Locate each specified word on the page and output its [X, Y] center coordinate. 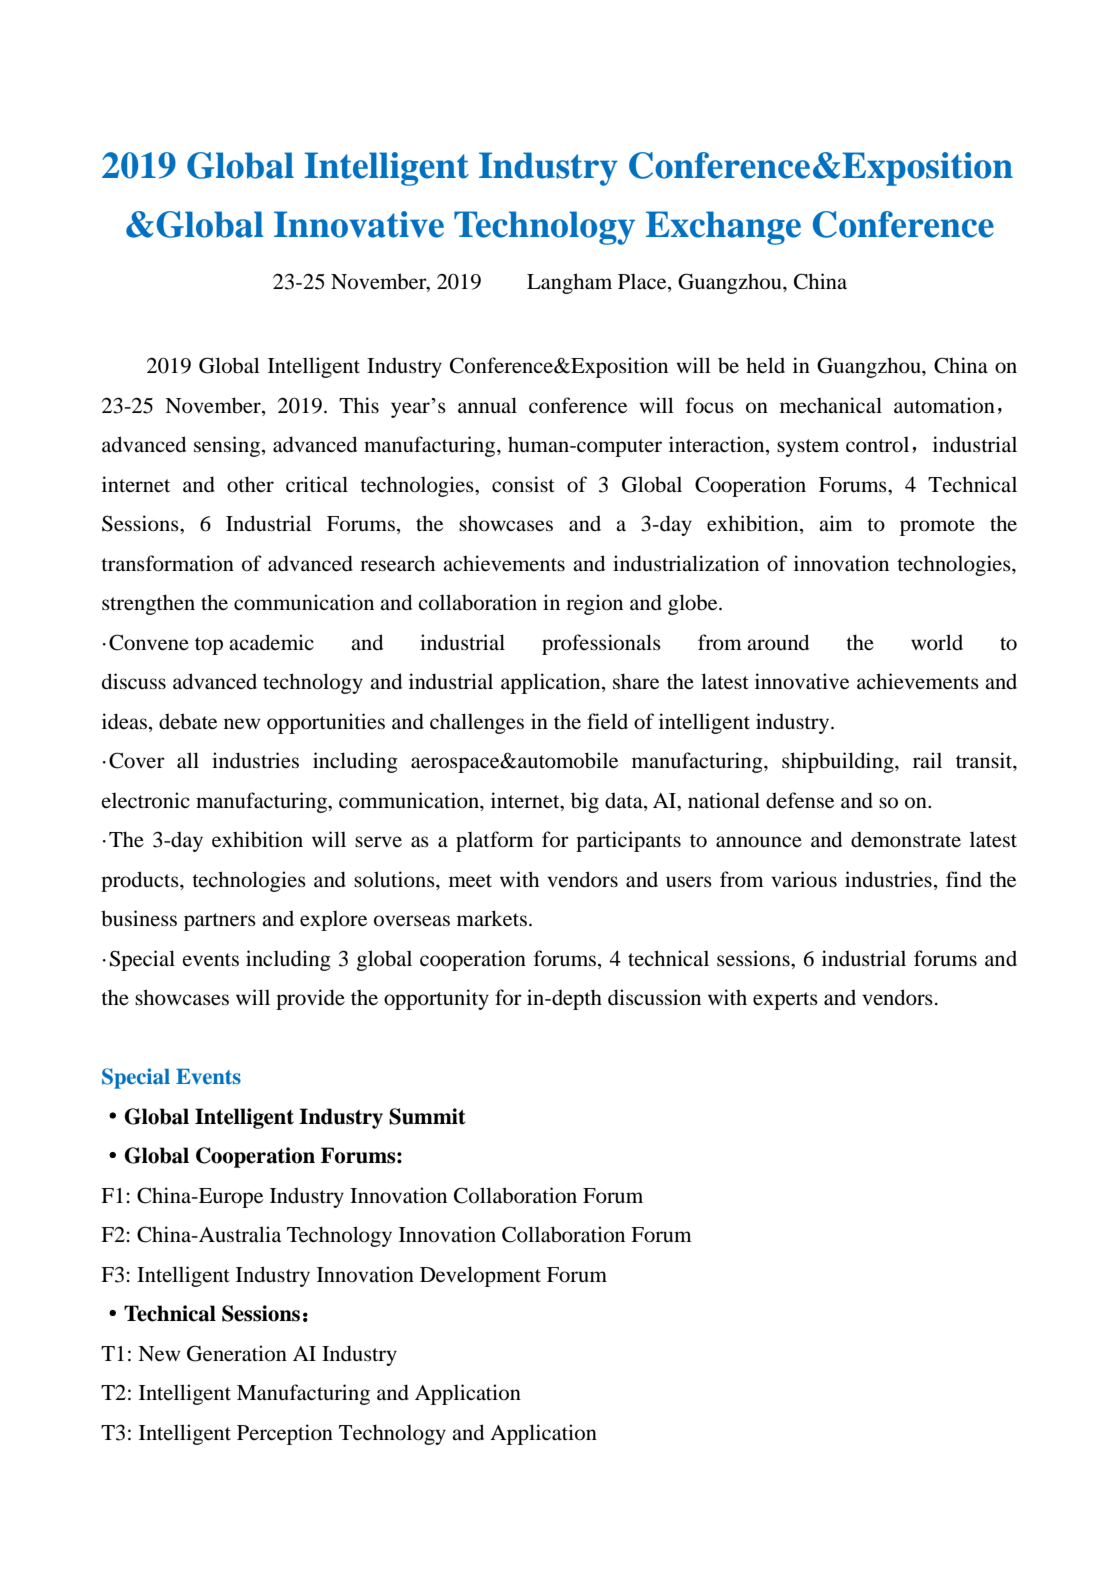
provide [310, 999]
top [209, 646]
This [359, 405]
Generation [237, 1353]
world [937, 642]
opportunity [436, 999]
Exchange [723, 228]
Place [643, 282]
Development [480, 1276]
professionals [601, 644]
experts [785, 1001]
